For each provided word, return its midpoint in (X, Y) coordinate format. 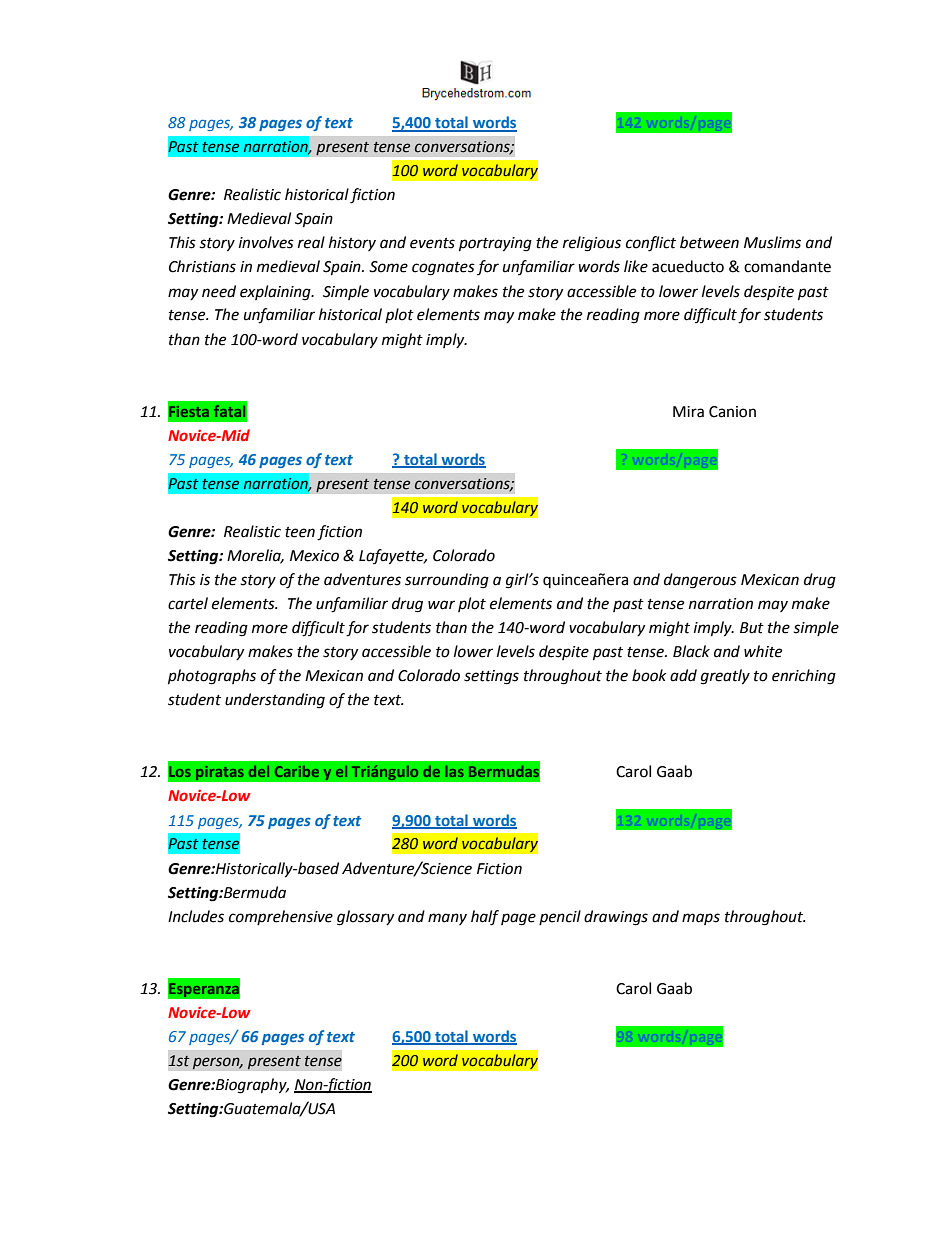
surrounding (447, 581)
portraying (495, 244)
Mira (688, 412)
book (649, 675)
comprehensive (281, 917)
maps (701, 919)
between (709, 242)
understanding (275, 701)
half (485, 918)
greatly (725, 677)
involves (266, 242)
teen (300, 532)
